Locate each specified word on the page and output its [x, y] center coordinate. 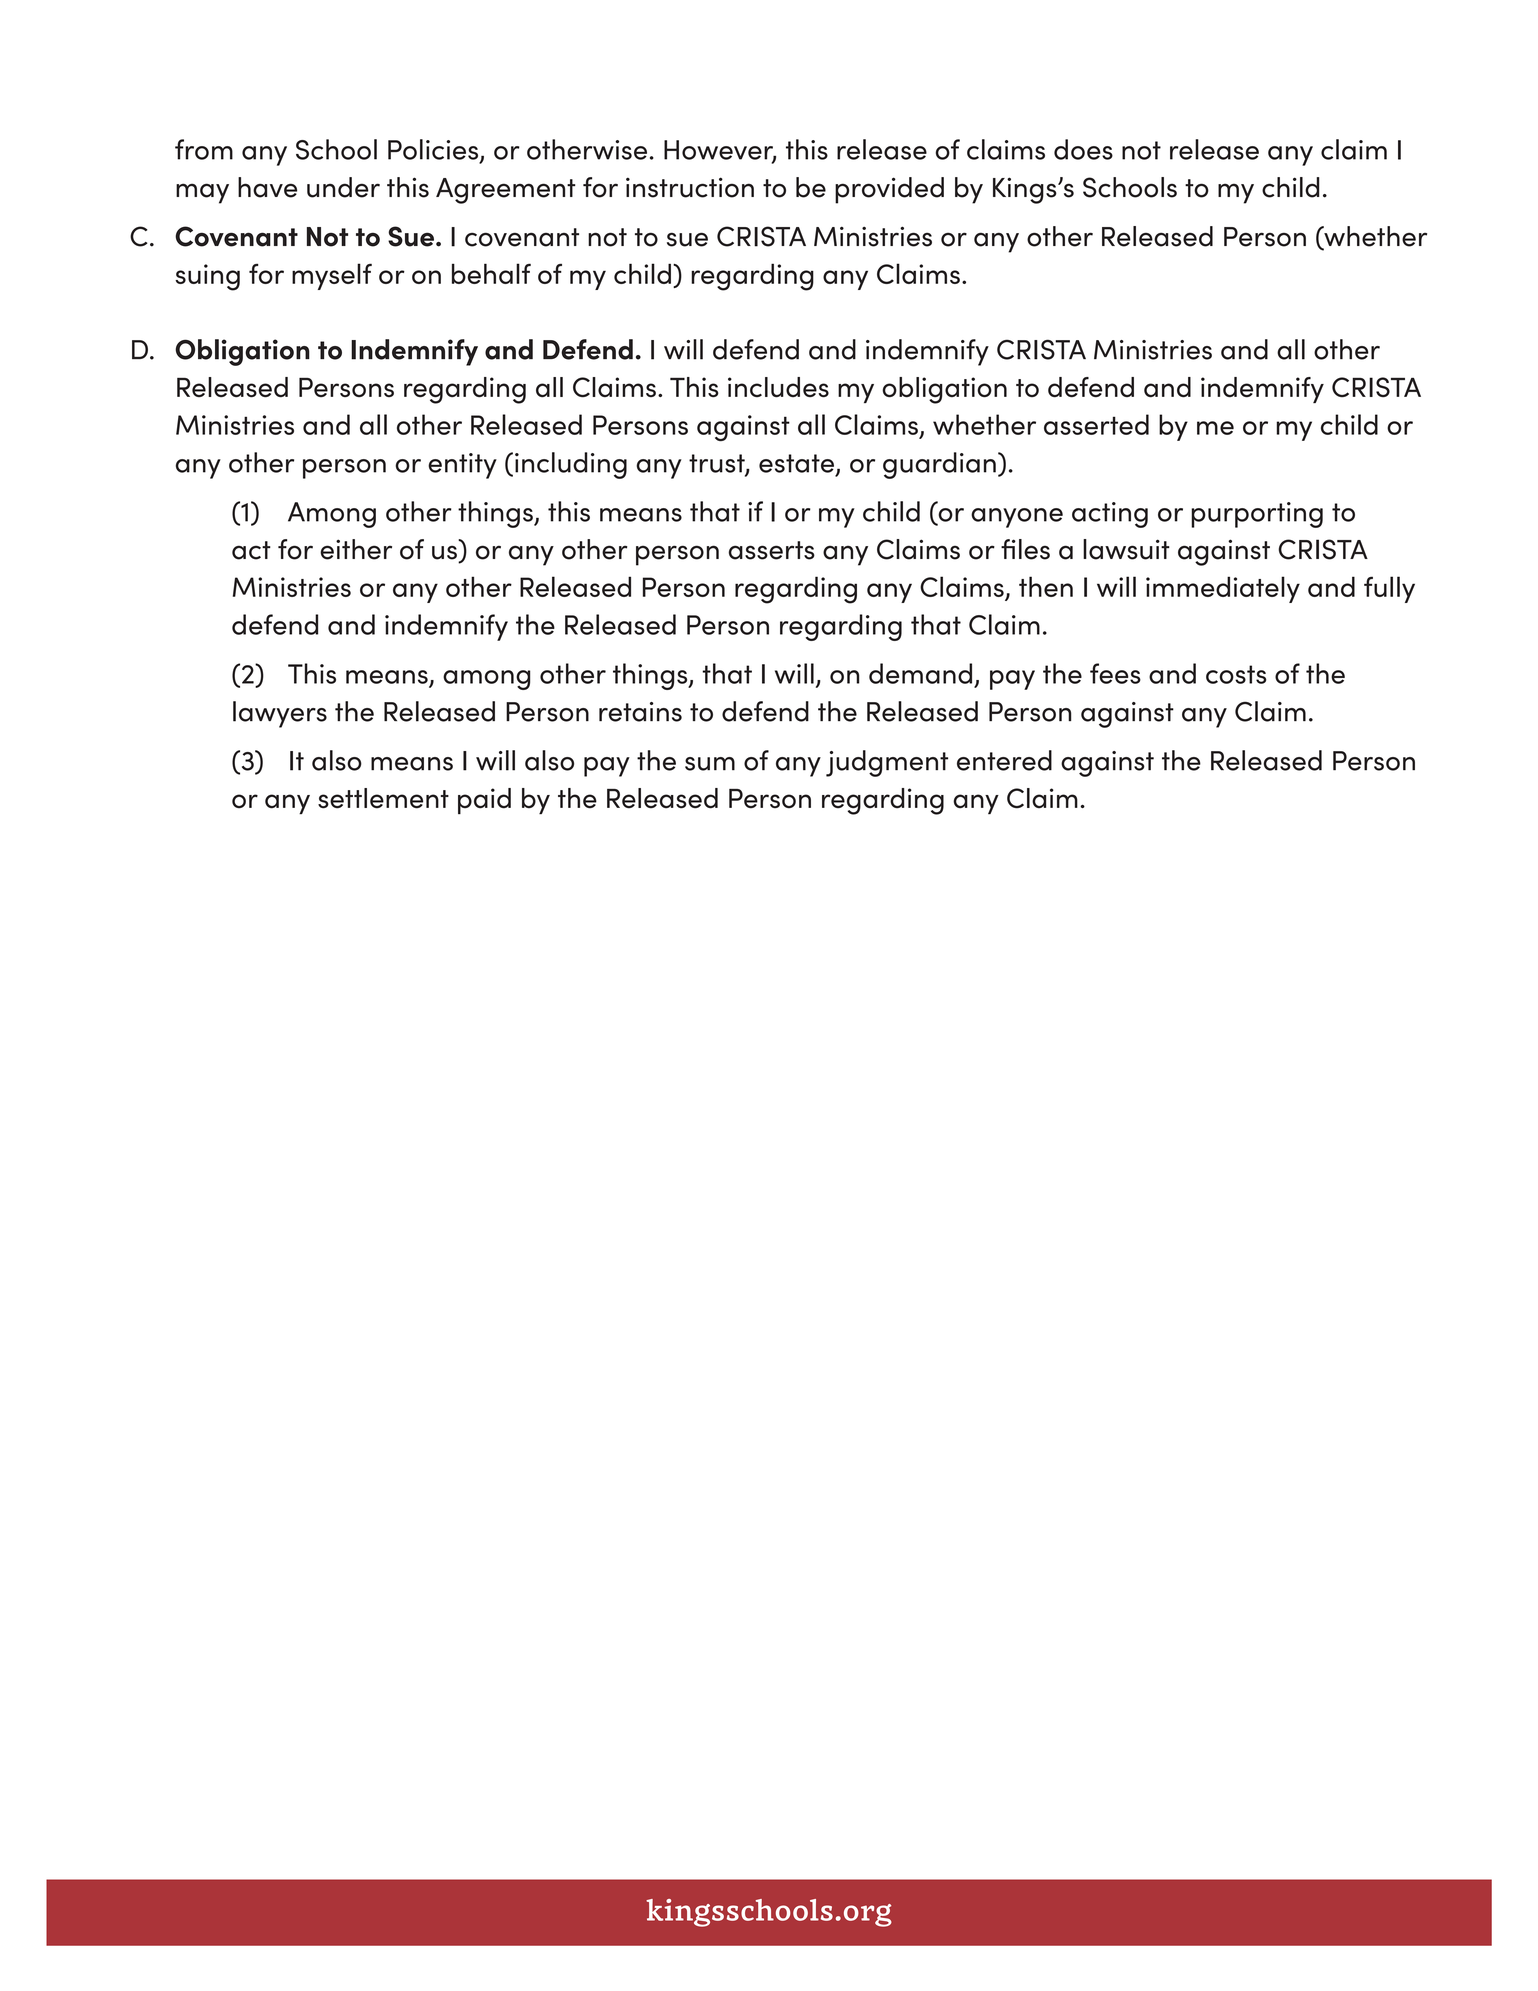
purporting [1257, 515]
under [343, 187]
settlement [383, 798]
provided [889, 190]
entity [462, 466]
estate [796, 463]
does [1083, 149]
